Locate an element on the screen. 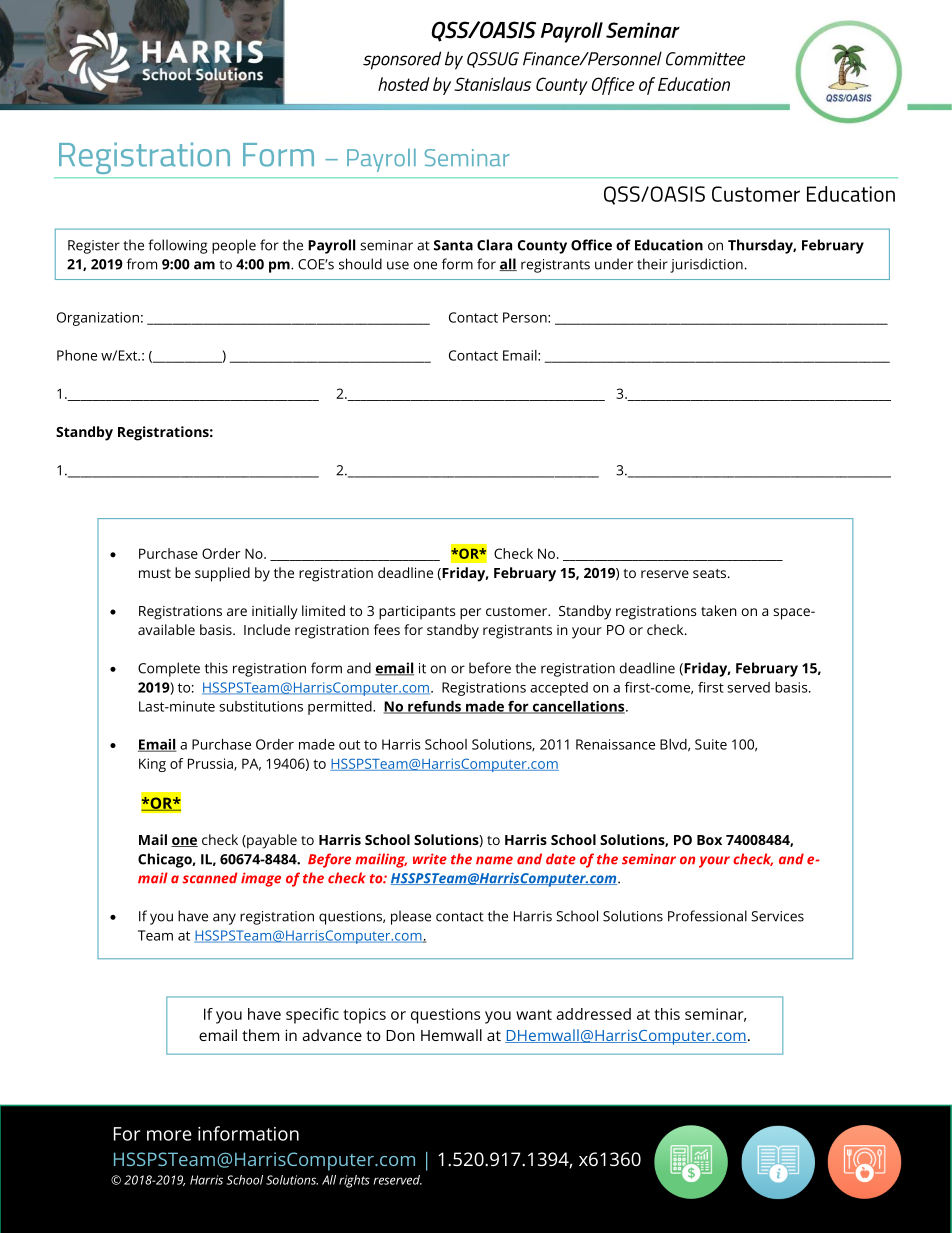 The image size is (952, 1233). out is located at coordinates (349, 745).
